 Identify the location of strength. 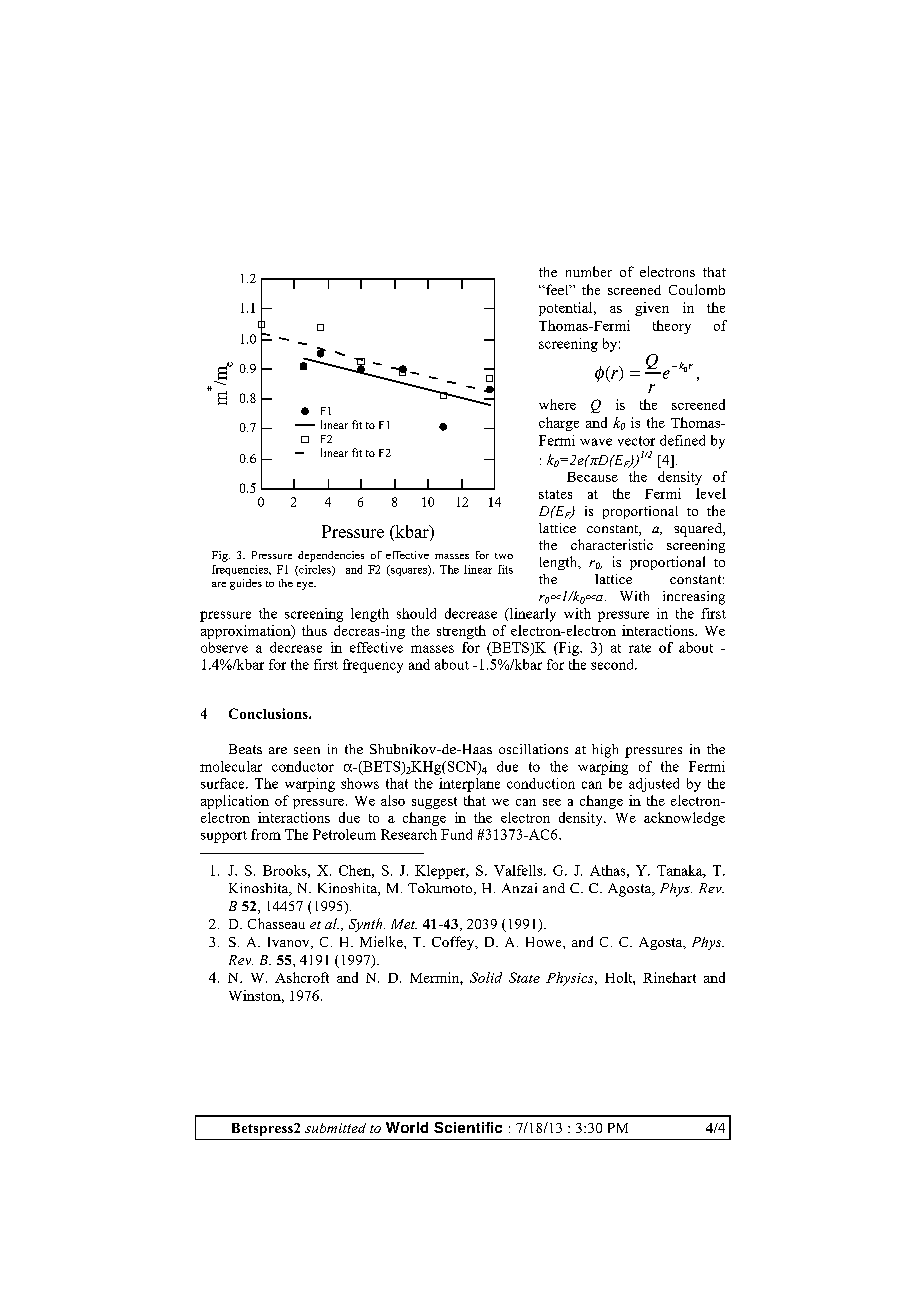
(461, 632).
